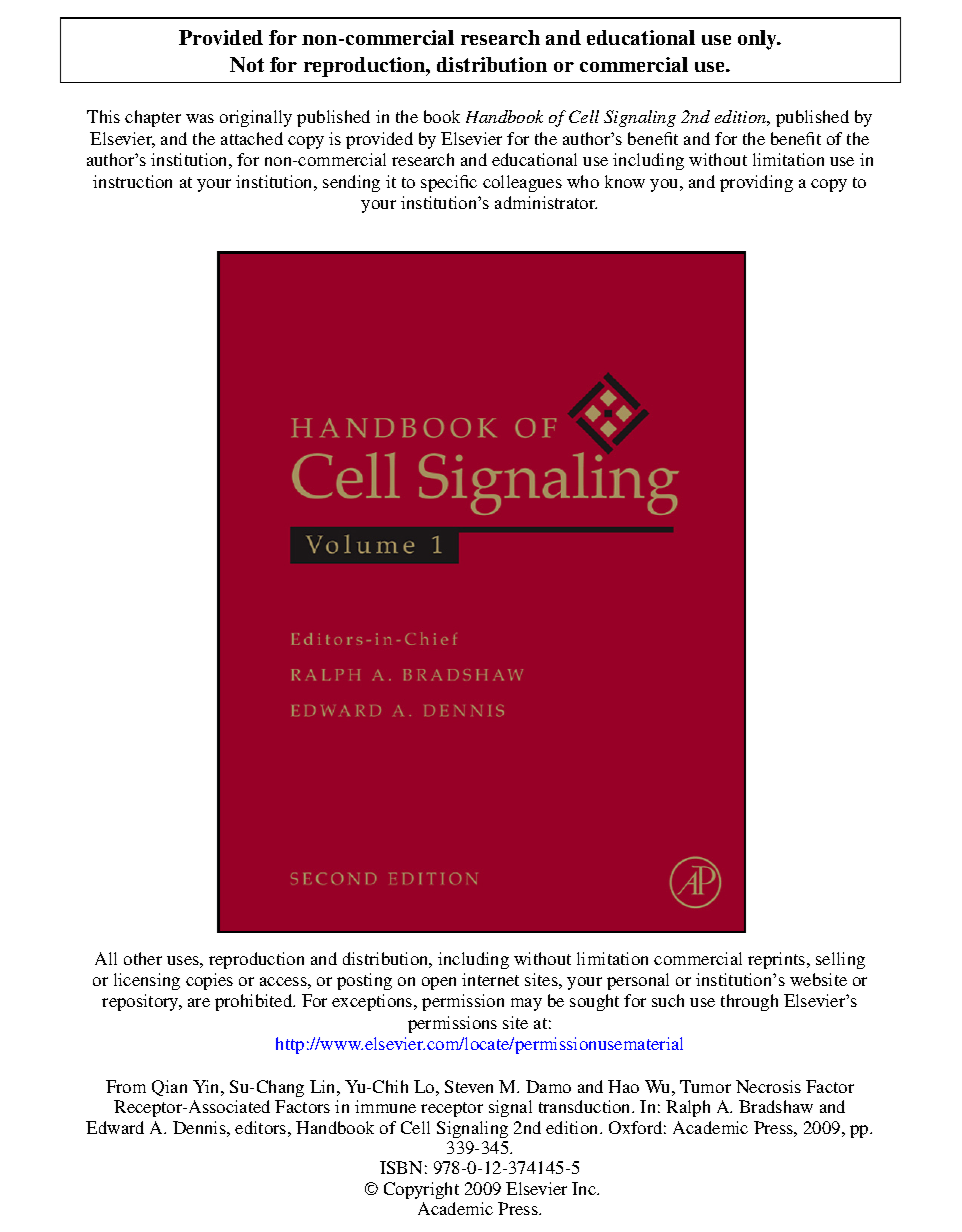 This screenshot has height=1232, width=962. I want to click on providing, so click(756, 183).
